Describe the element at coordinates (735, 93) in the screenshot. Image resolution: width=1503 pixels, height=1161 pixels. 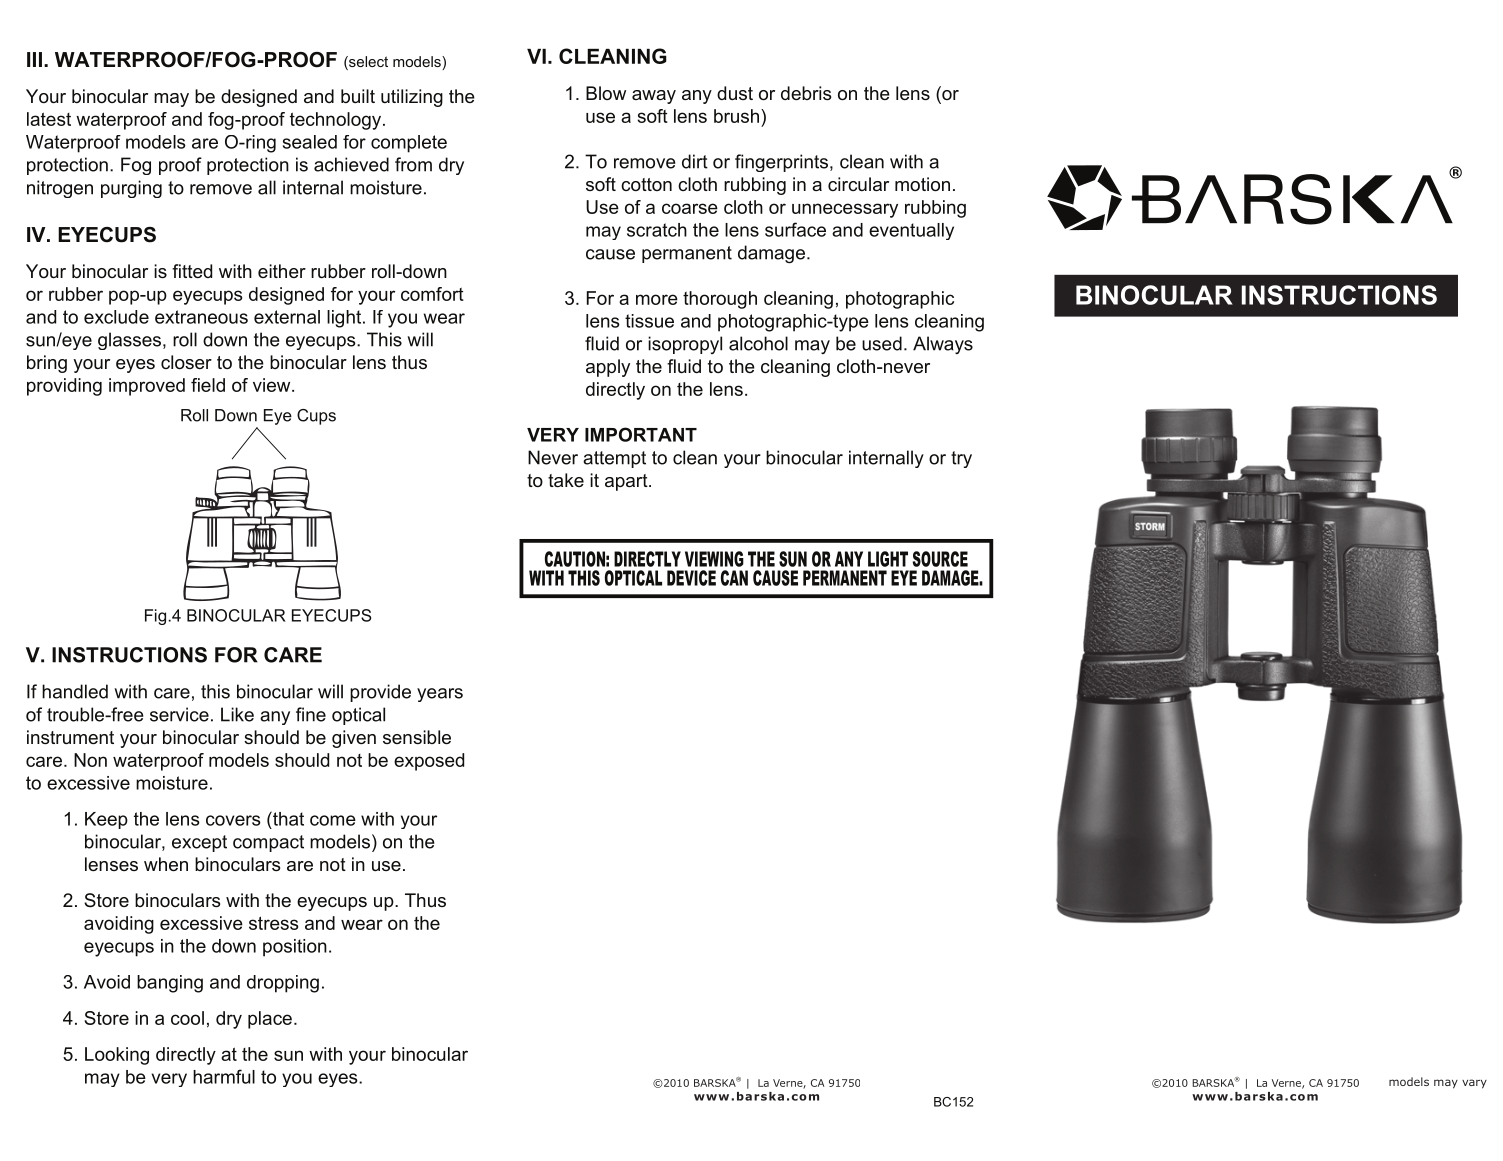
I see `dust` at that location.
